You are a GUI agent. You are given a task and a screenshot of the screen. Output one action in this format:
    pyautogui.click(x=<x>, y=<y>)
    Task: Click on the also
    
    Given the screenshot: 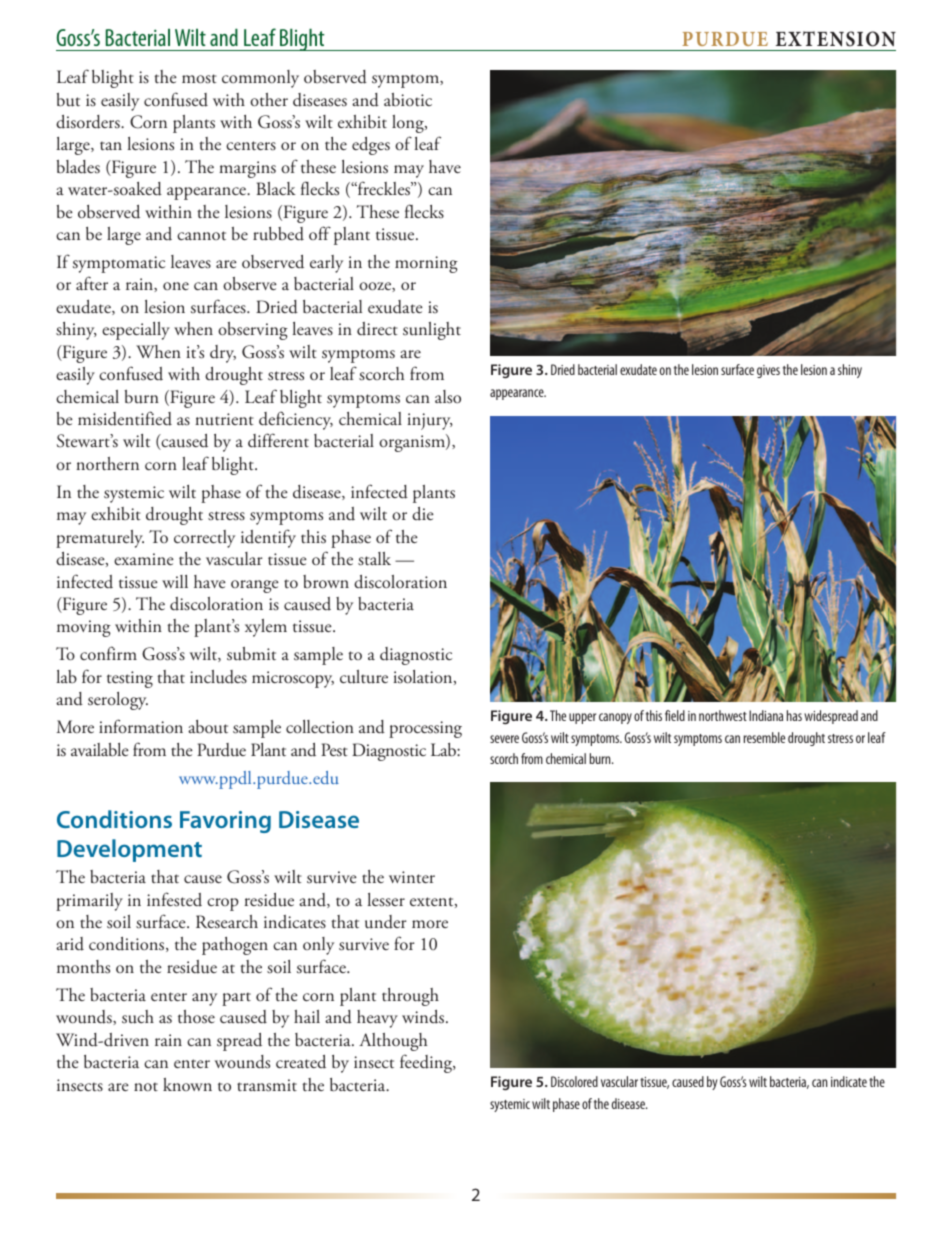 What is the action you would take?
    pyautogui.click(x=448, y=397)
